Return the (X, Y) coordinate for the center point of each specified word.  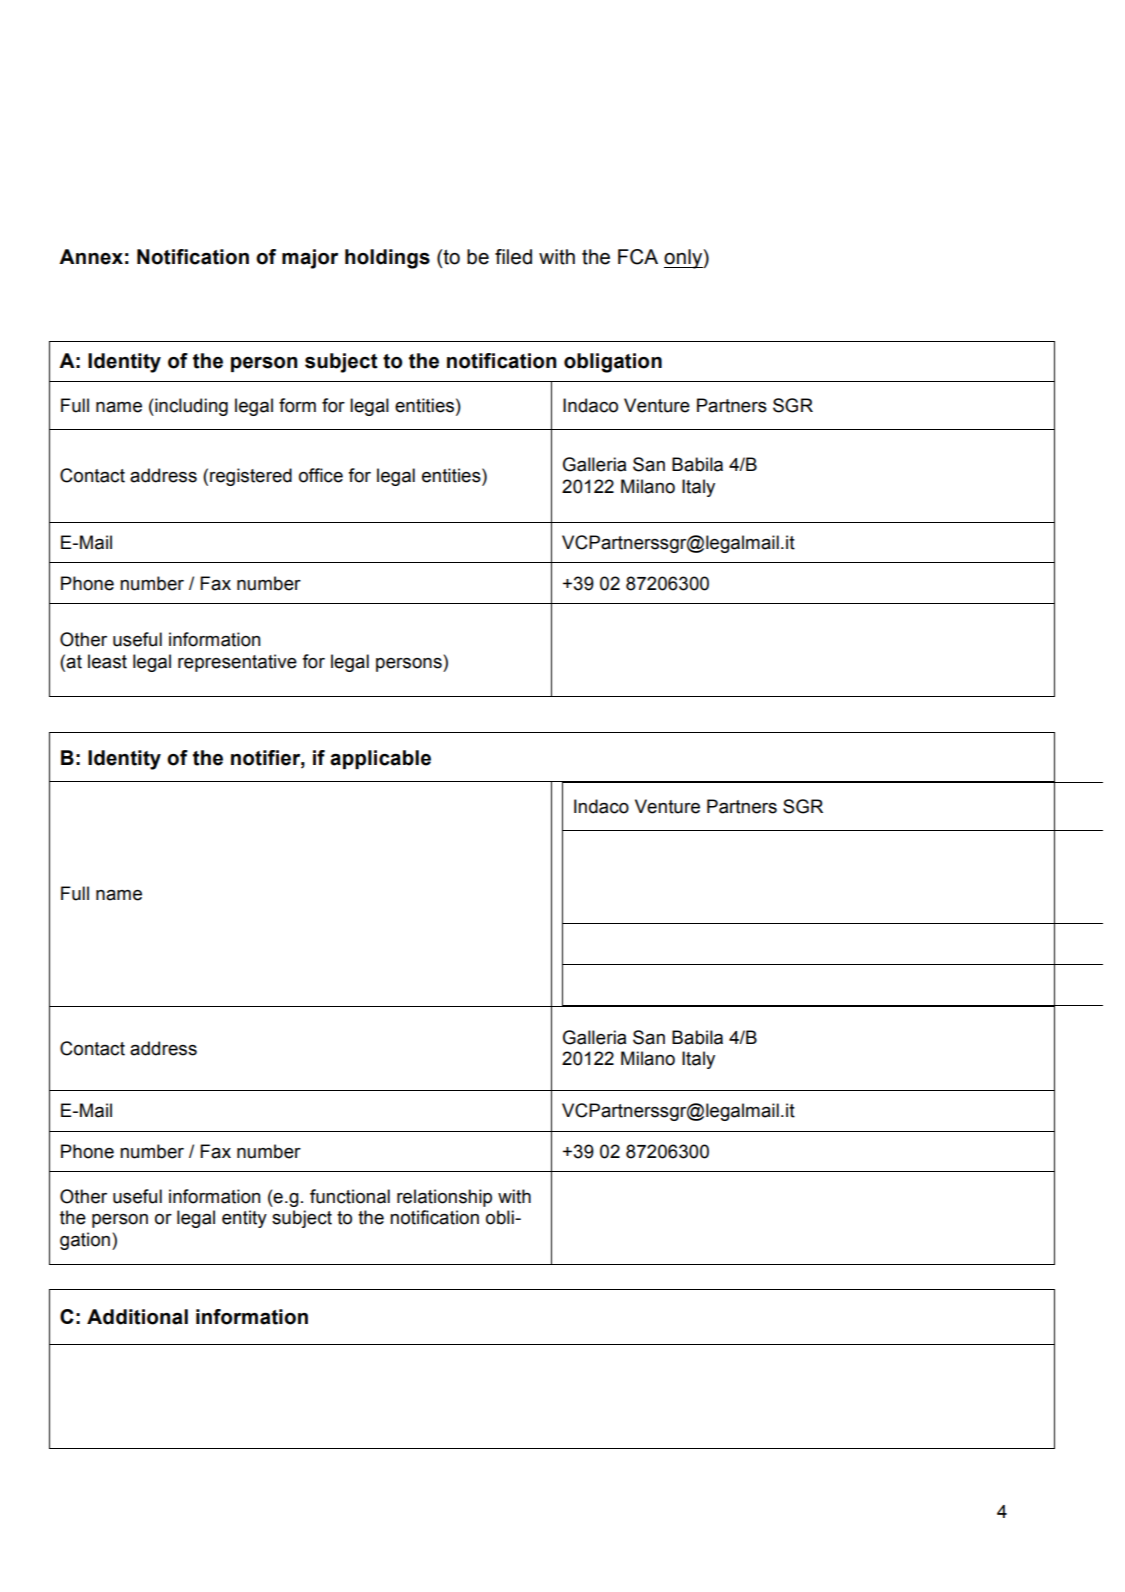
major (310, 259)
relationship (444, 1198)
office (321, 475)
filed (513, 257)
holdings (387, 259)
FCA (638, 257)
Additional (137, 1317)
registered (251, 477)
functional (350, 1196)
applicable (380, 759)
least (107, 661)
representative (237, 663)
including (190, 407)
